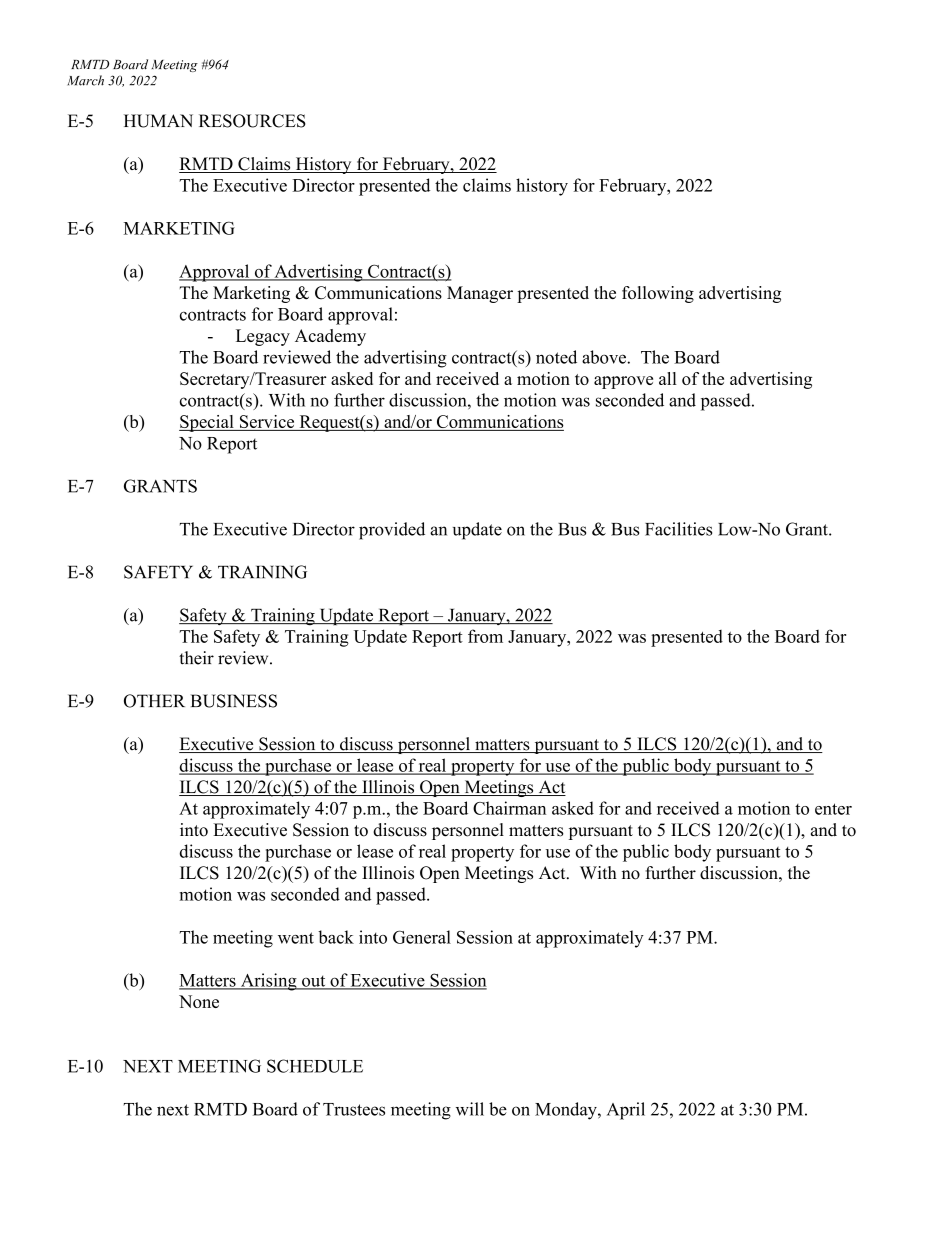  Describe the element at coordinates (480, 294) in the page. I see `Manager` at that location.
